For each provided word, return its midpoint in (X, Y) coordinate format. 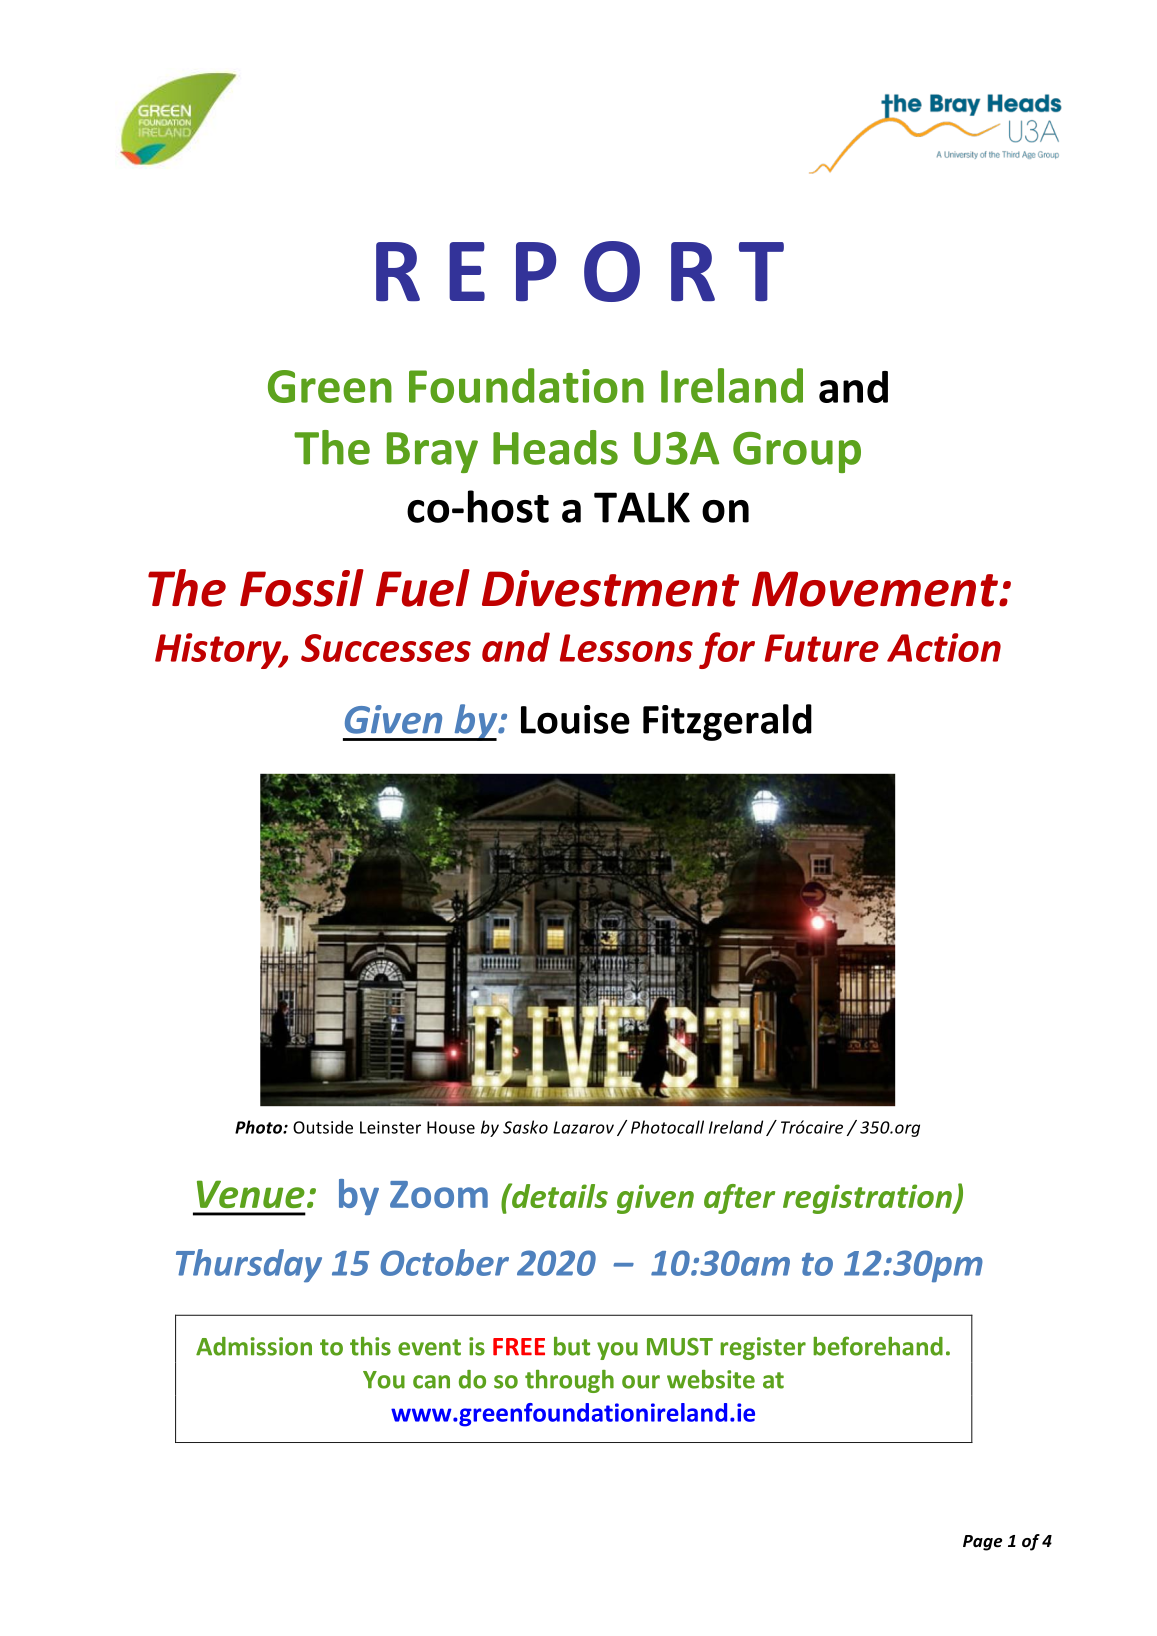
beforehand (878, 1346)
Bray (432, 452)
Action (944, 647)
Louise (575, 719)
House (451, 1127)
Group (797, 452)
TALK (642, 507)
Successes (386, 648)
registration (868, 1199)
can (431, 1382)
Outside (323, 1127)
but (572, 1346)
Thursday (249, 1266)
